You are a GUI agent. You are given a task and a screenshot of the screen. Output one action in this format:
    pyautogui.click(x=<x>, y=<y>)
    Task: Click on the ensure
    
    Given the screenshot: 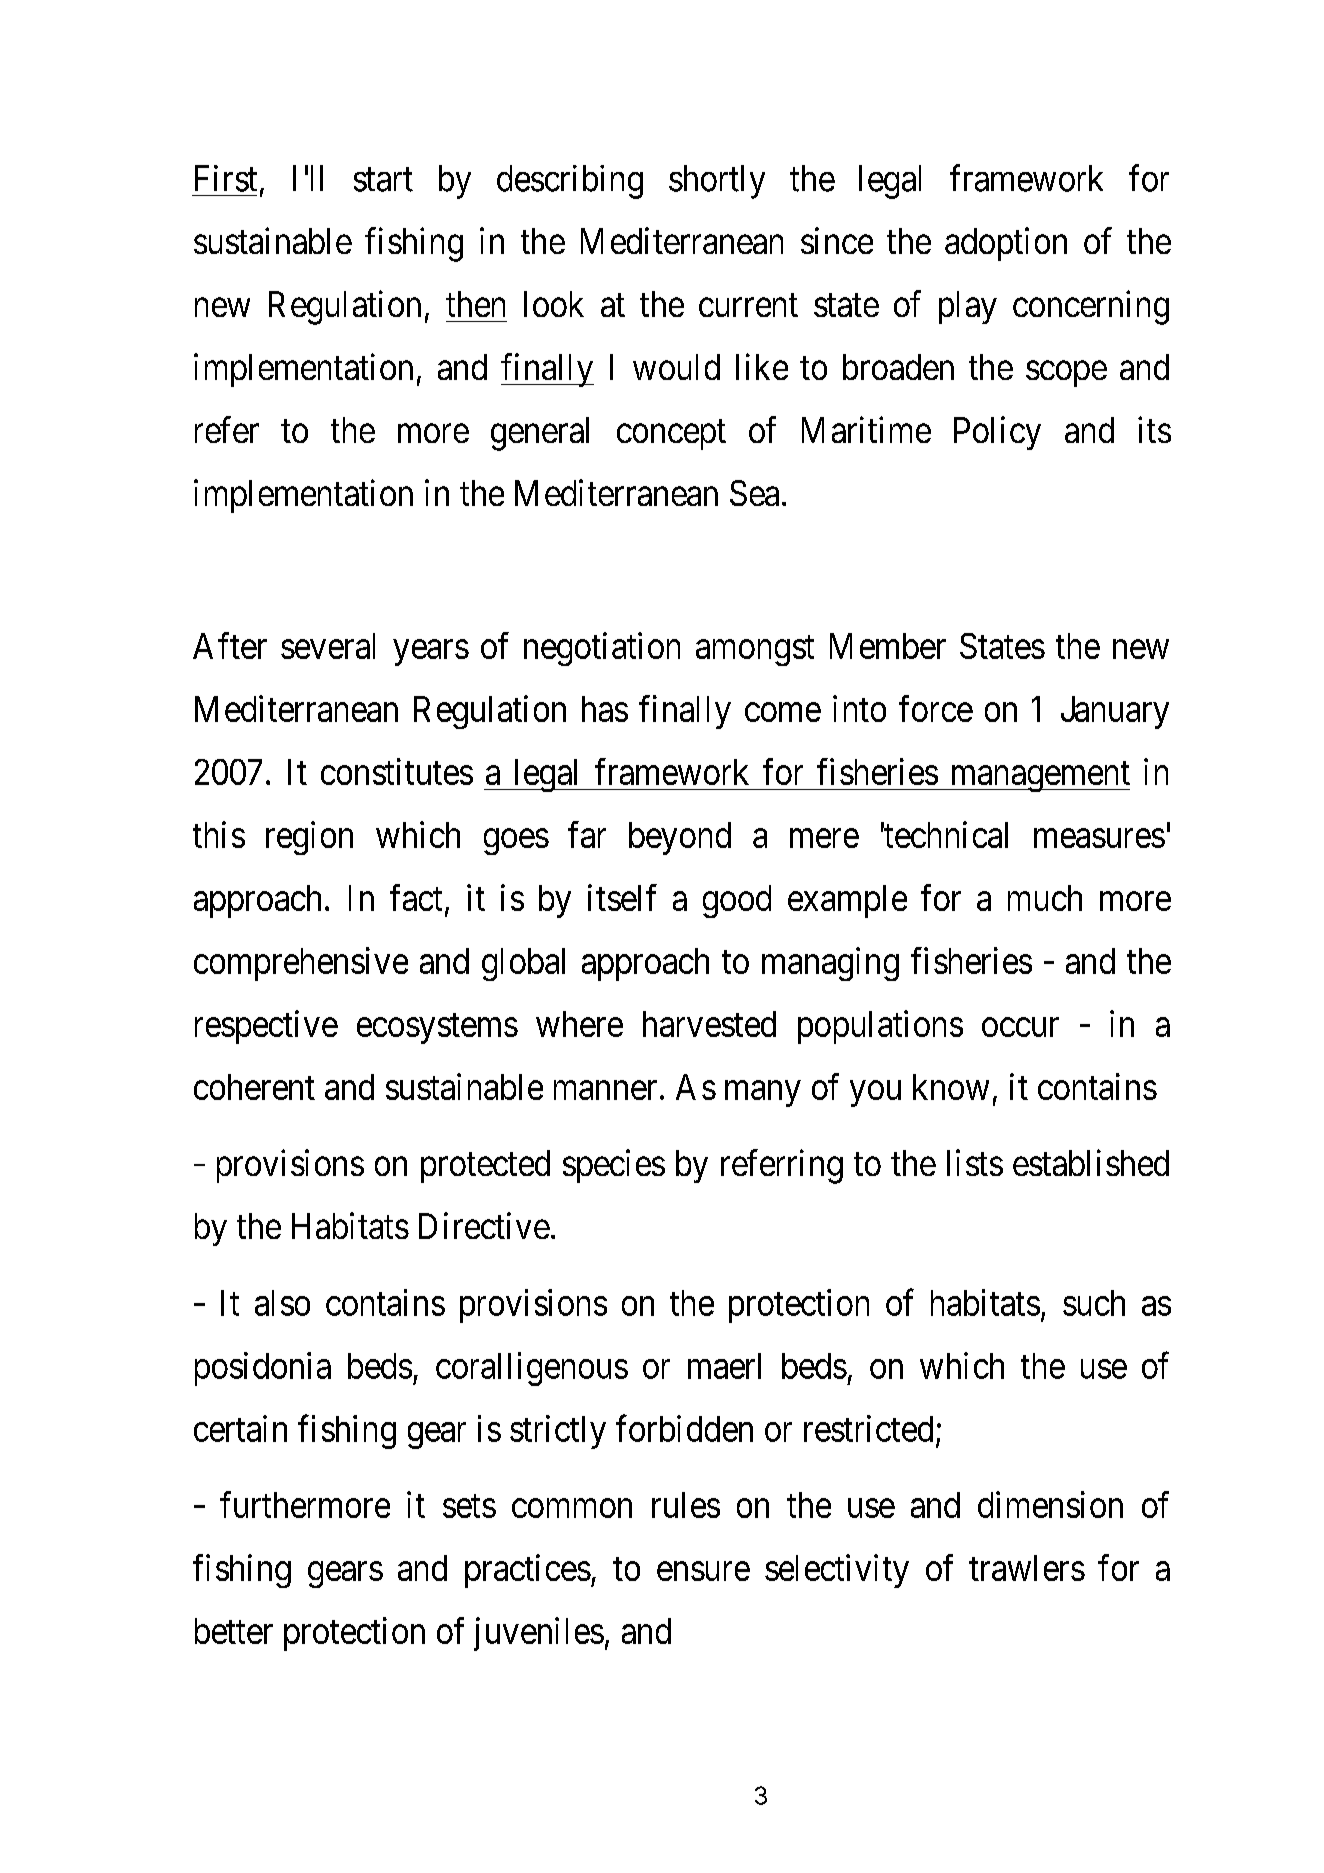 What is the action you would take?
    pyautogui.click(x=703, y=1571)
